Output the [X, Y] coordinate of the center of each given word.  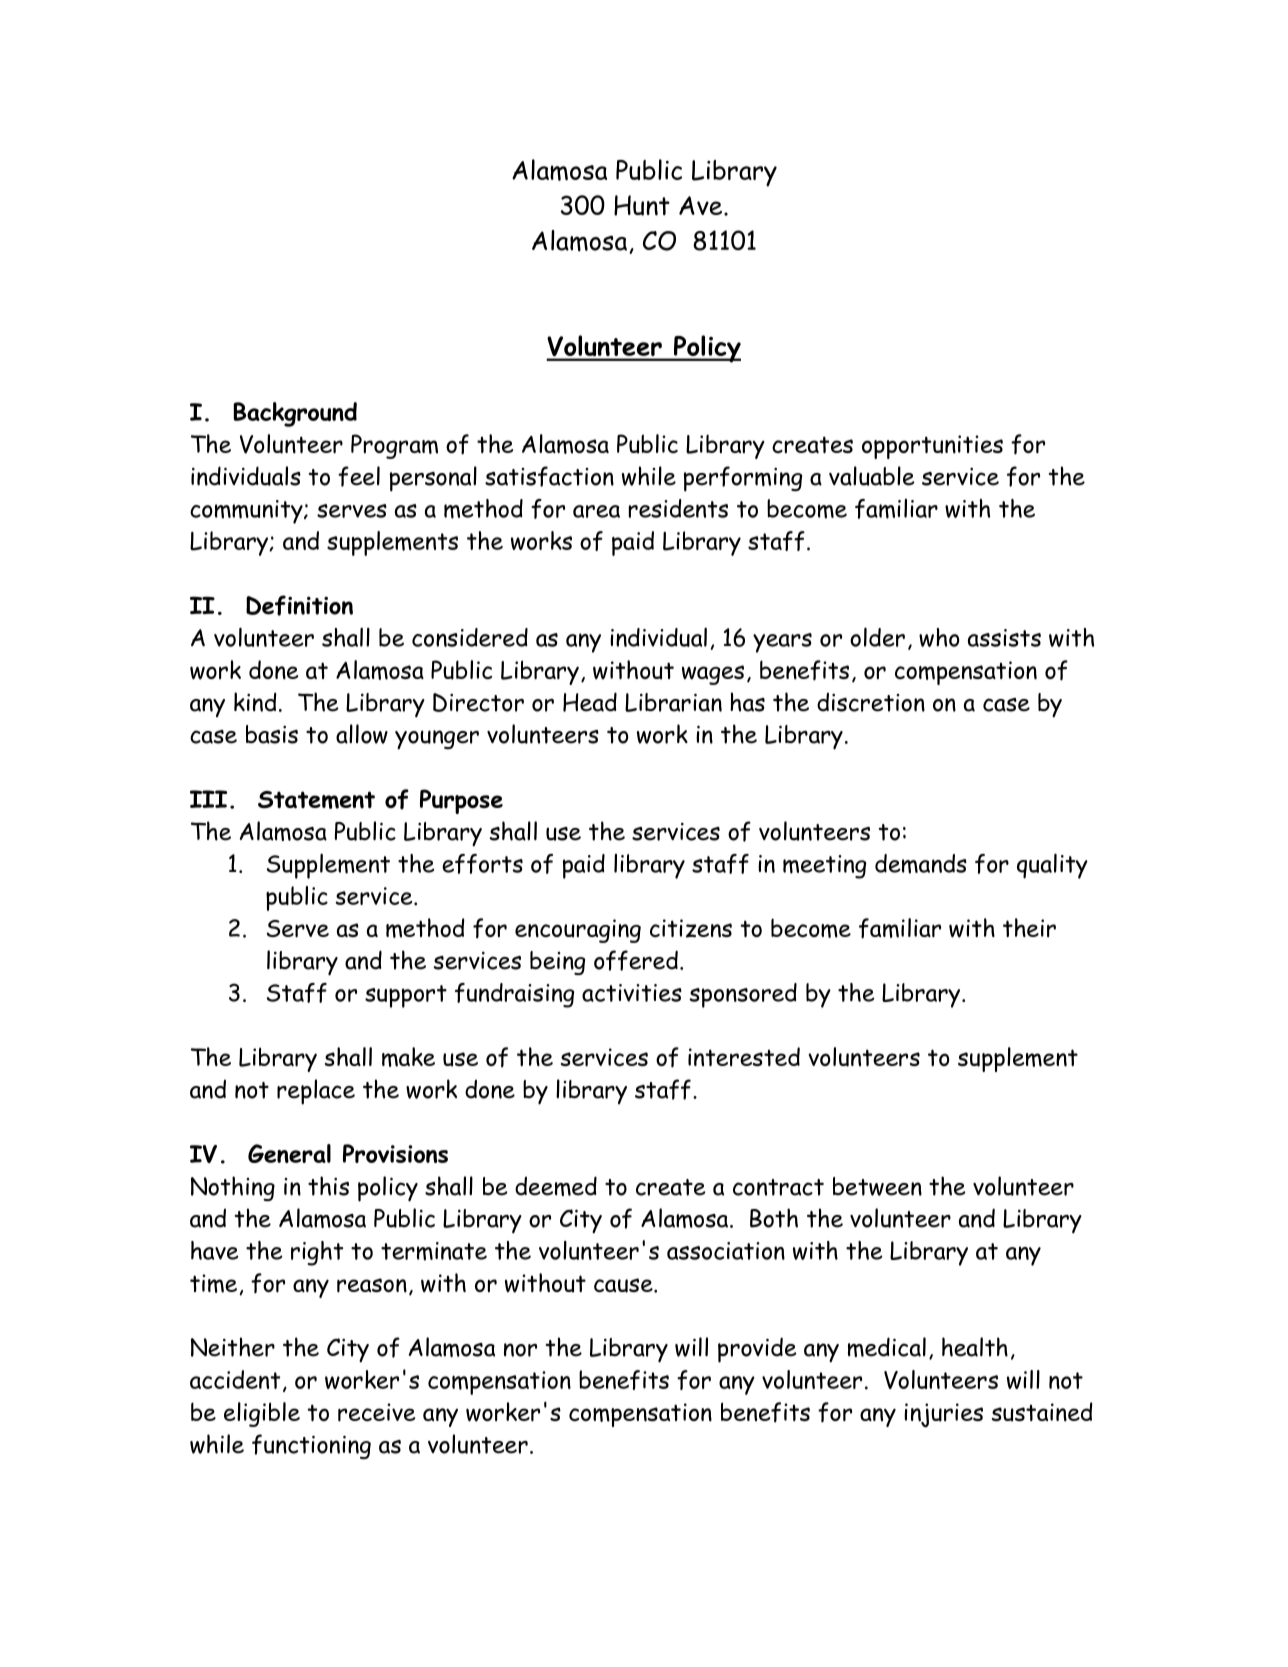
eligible [262, 1414]
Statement [316, 800]
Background [295, 414]
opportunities [932, 447]
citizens [691, 928]
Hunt [642, 205]
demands [921, 864]
